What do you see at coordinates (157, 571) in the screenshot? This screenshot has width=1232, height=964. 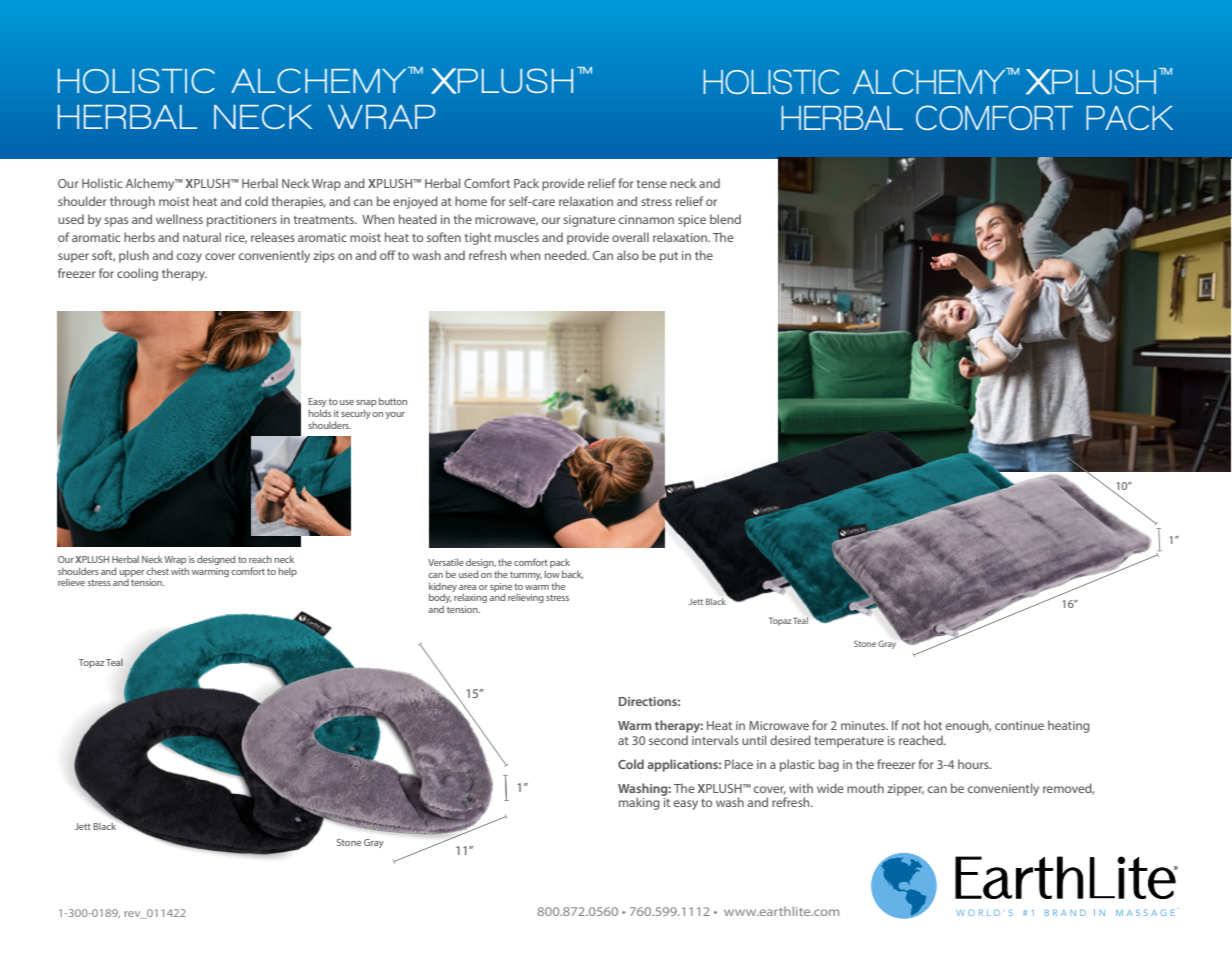 I see `chest` at bounding box center [157, 571].
